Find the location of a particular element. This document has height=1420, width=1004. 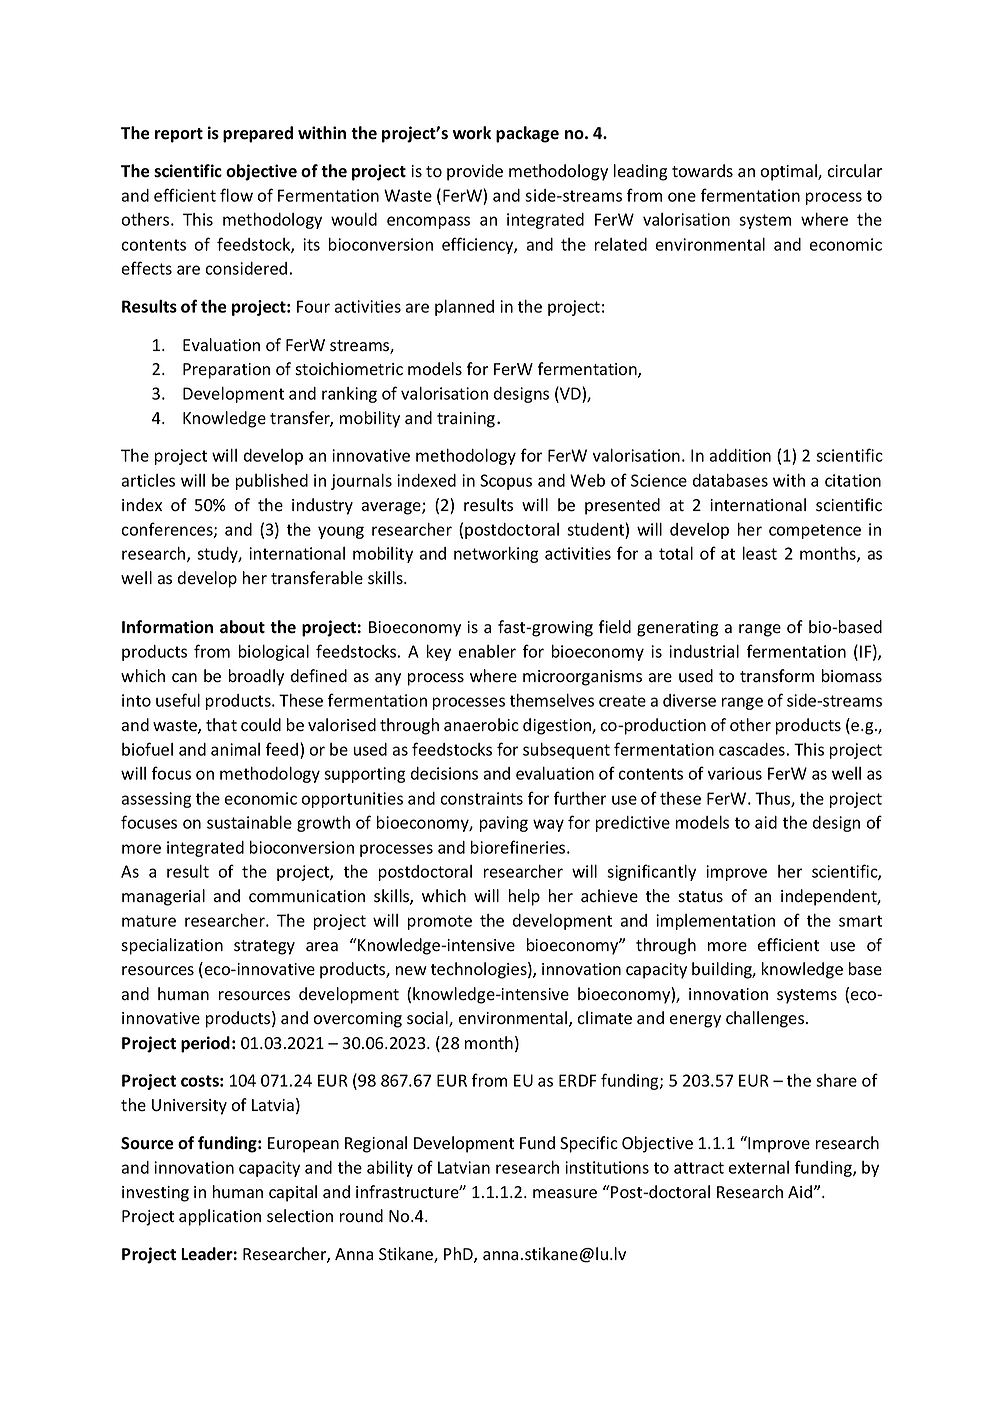

published is located at coordinates (272, 482).
